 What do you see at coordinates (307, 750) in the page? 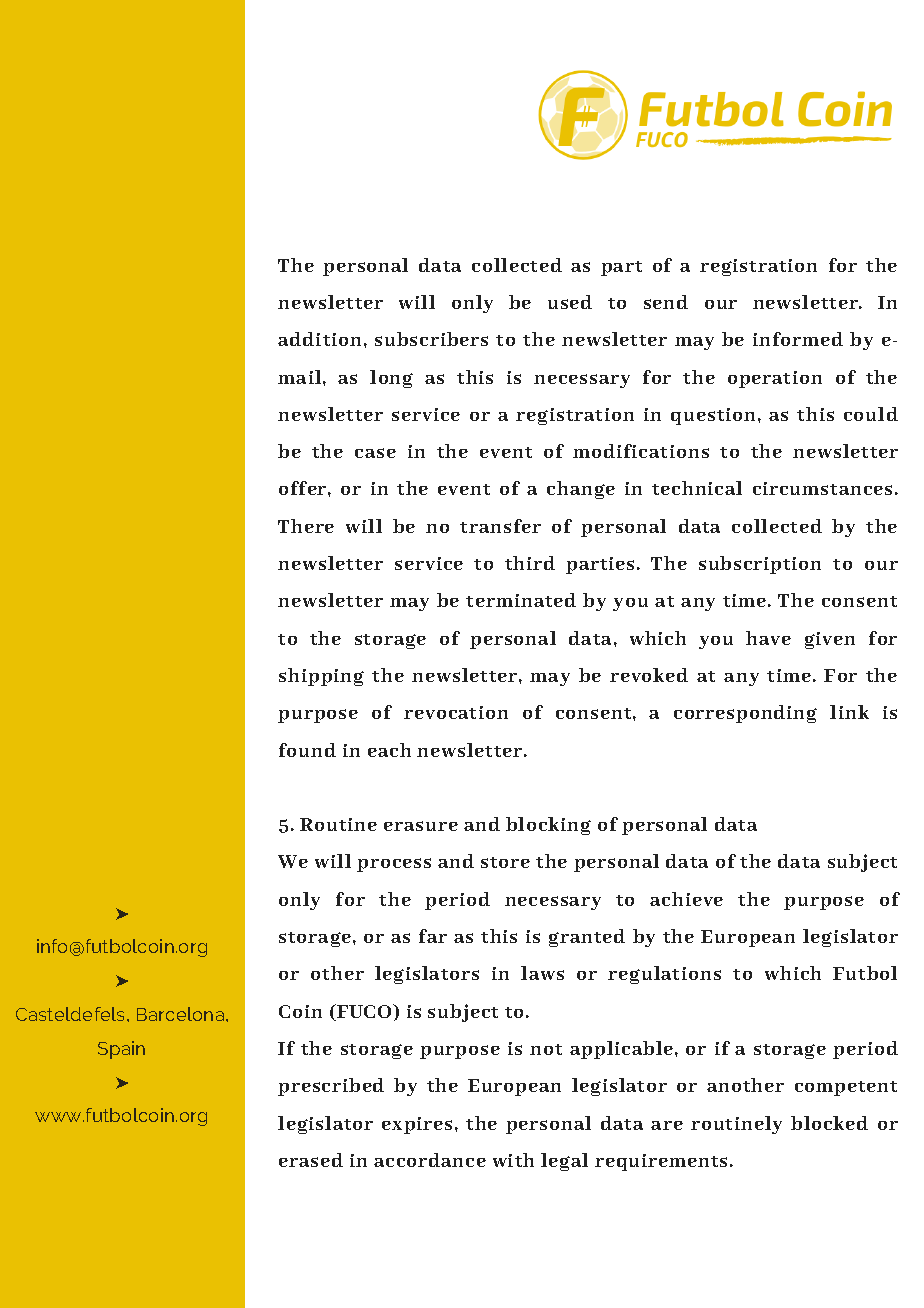
I see `found` at bounding box center [307, 750].
